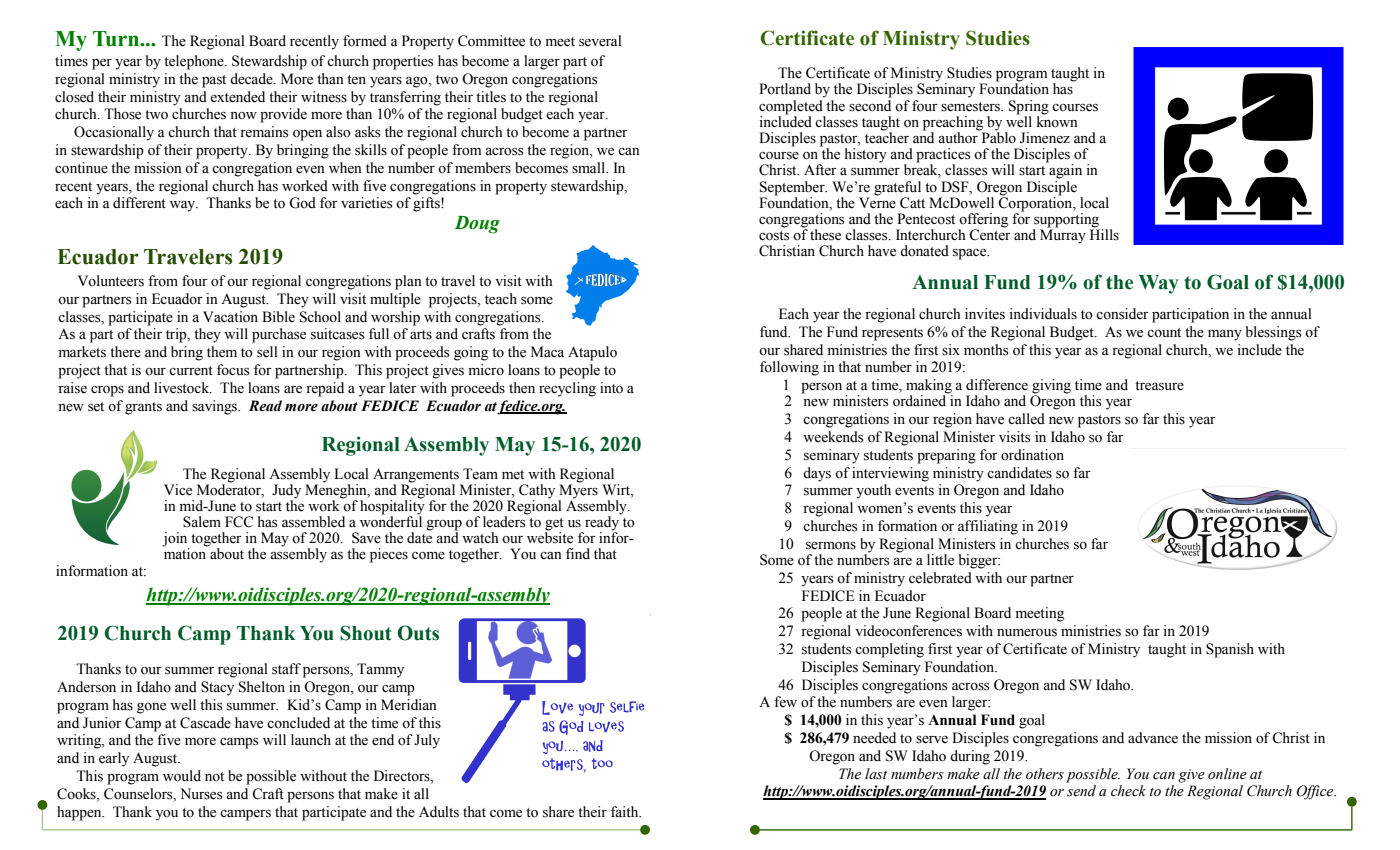  Describe the element at coordinates (600, 41) in the screenshot. I see `several` at that location.
